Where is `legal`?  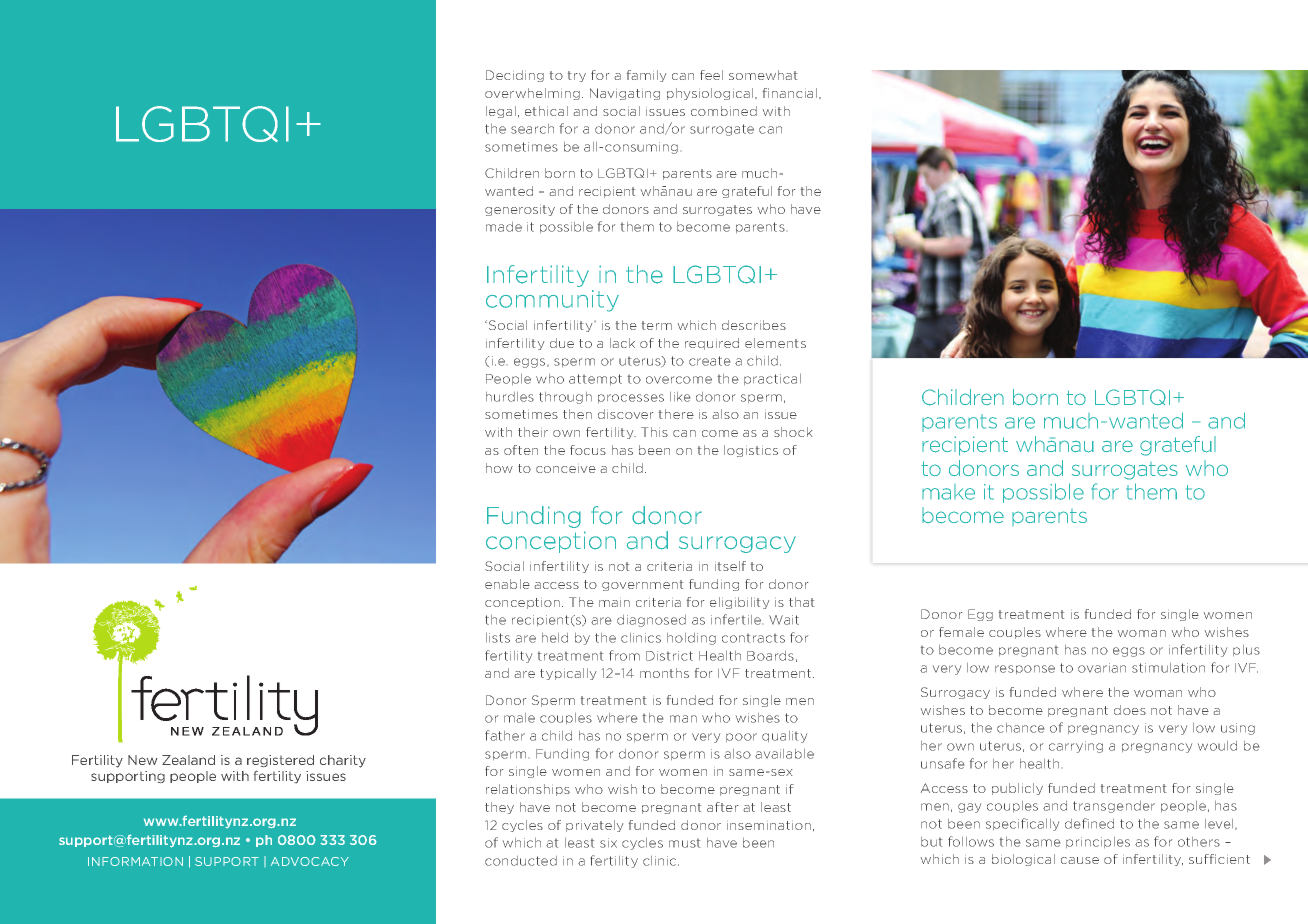 legal is located at coordinates (501, 112).
